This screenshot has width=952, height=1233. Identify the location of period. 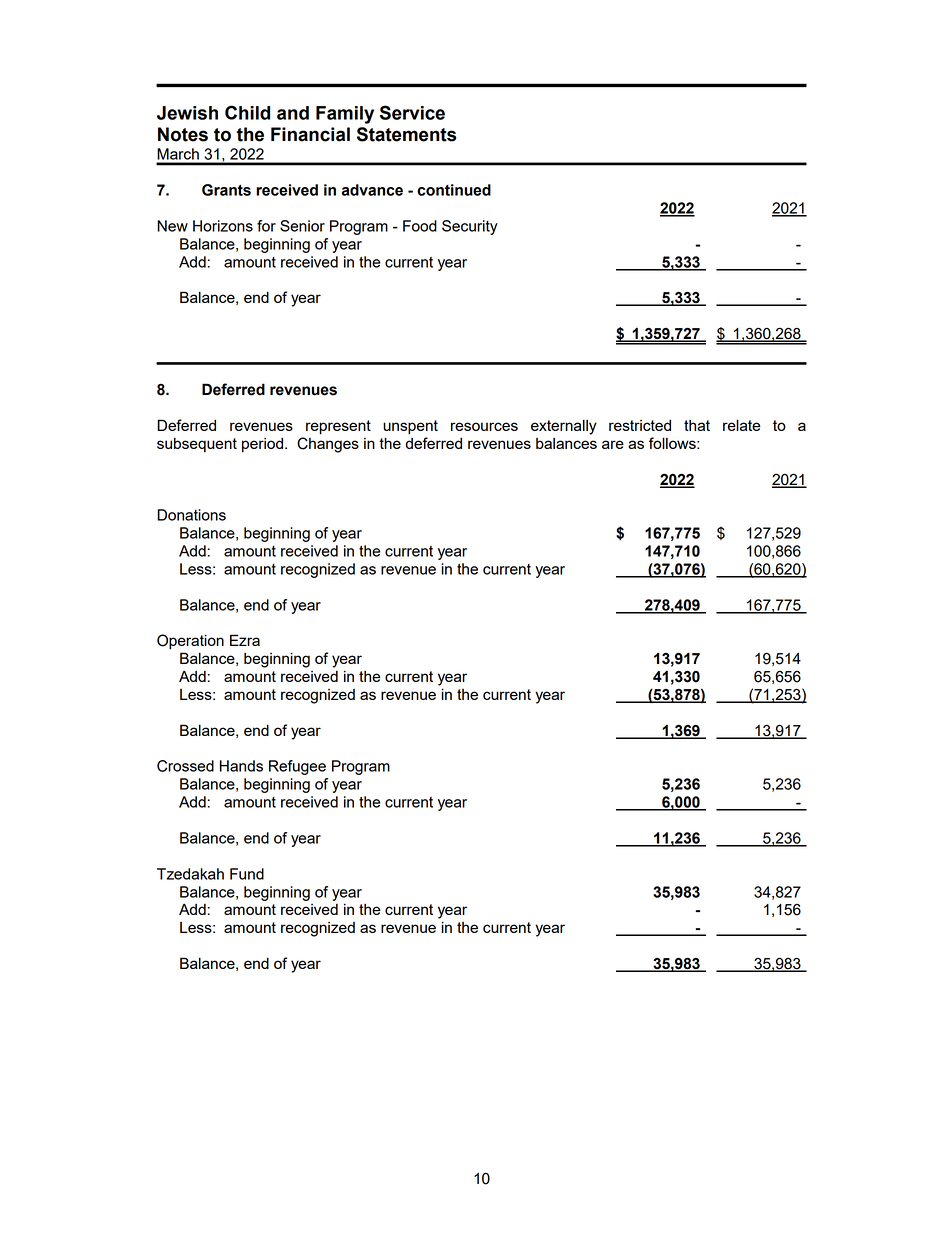
(264, 445).
